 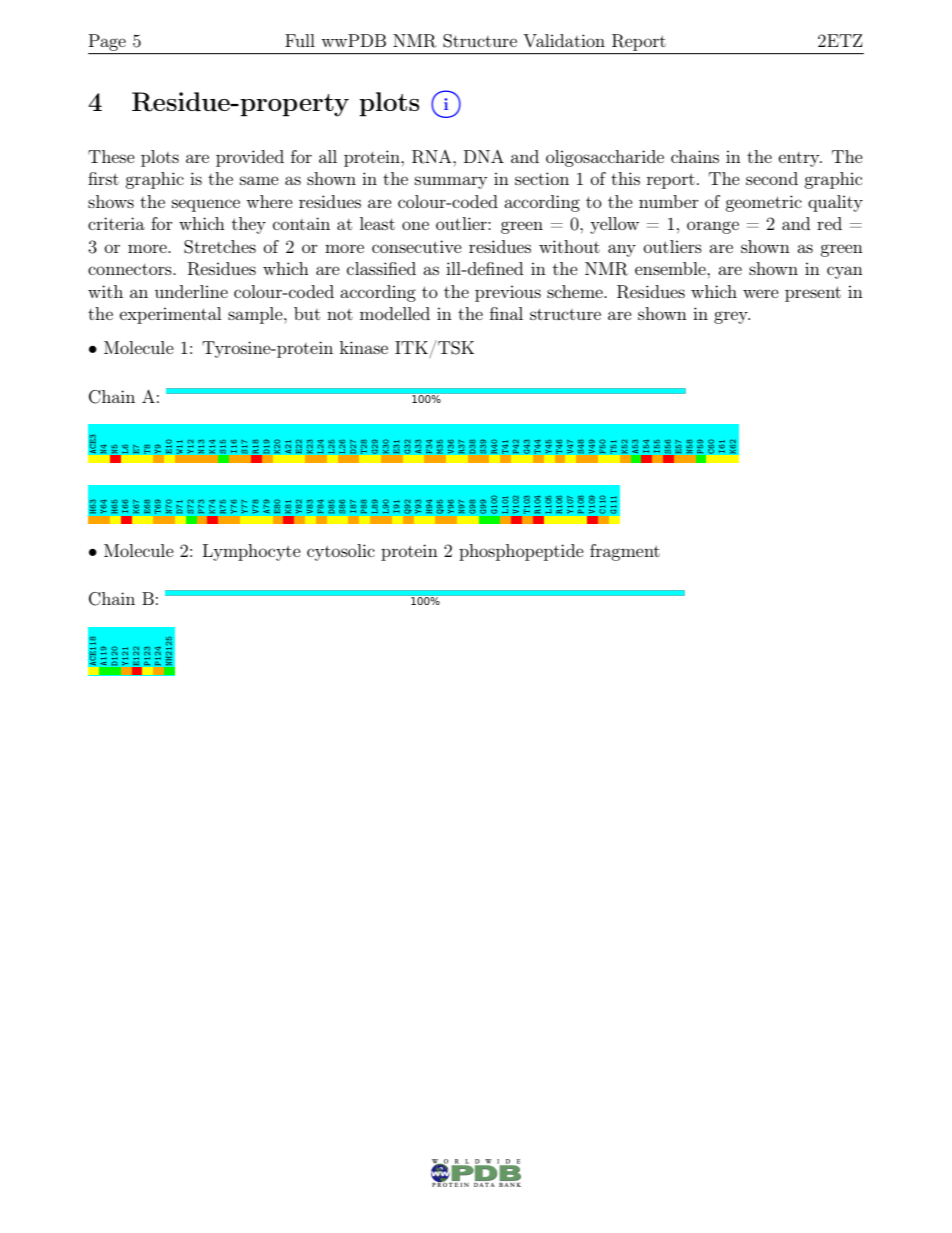 What do you see at coordinates (170, 315) in the image?
I see `experimental` at bounding box center [170, 315].
